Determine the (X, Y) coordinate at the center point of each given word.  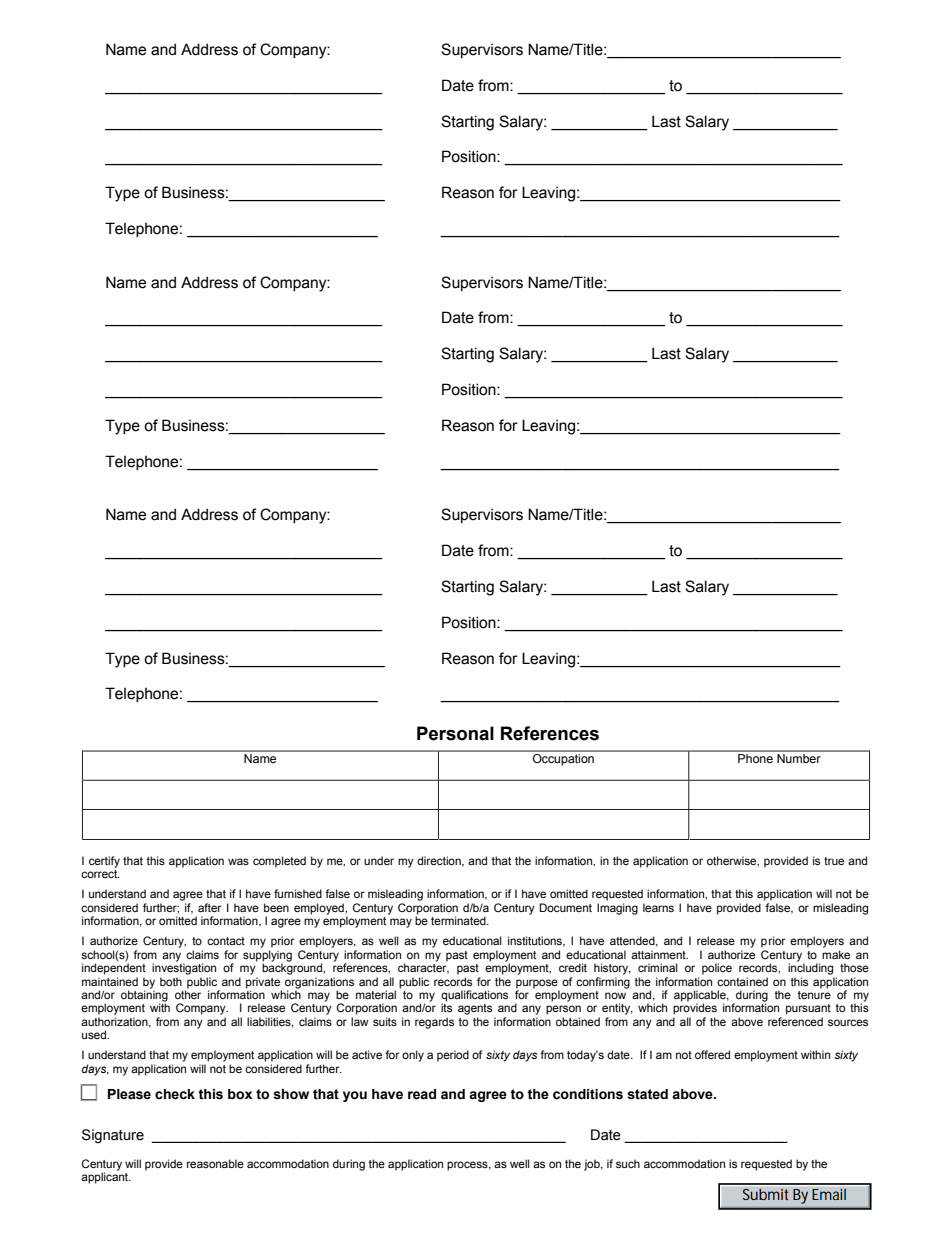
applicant (106, 1177)
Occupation (563, 758)
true (834, 861)
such (628, 1163)
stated (647, 1094)
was (238, 861)
